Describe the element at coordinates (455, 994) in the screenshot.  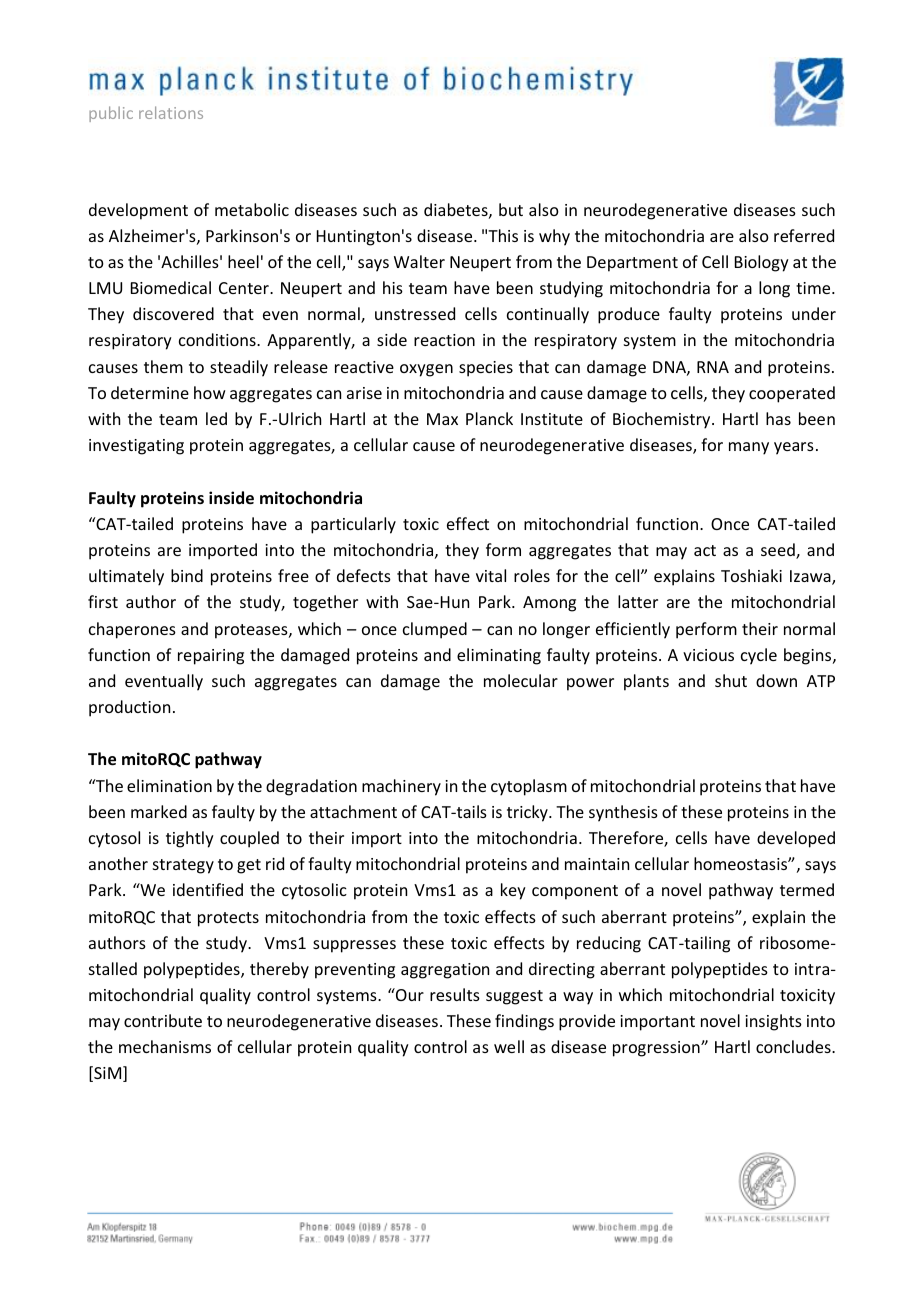
I see `results` at that location.
